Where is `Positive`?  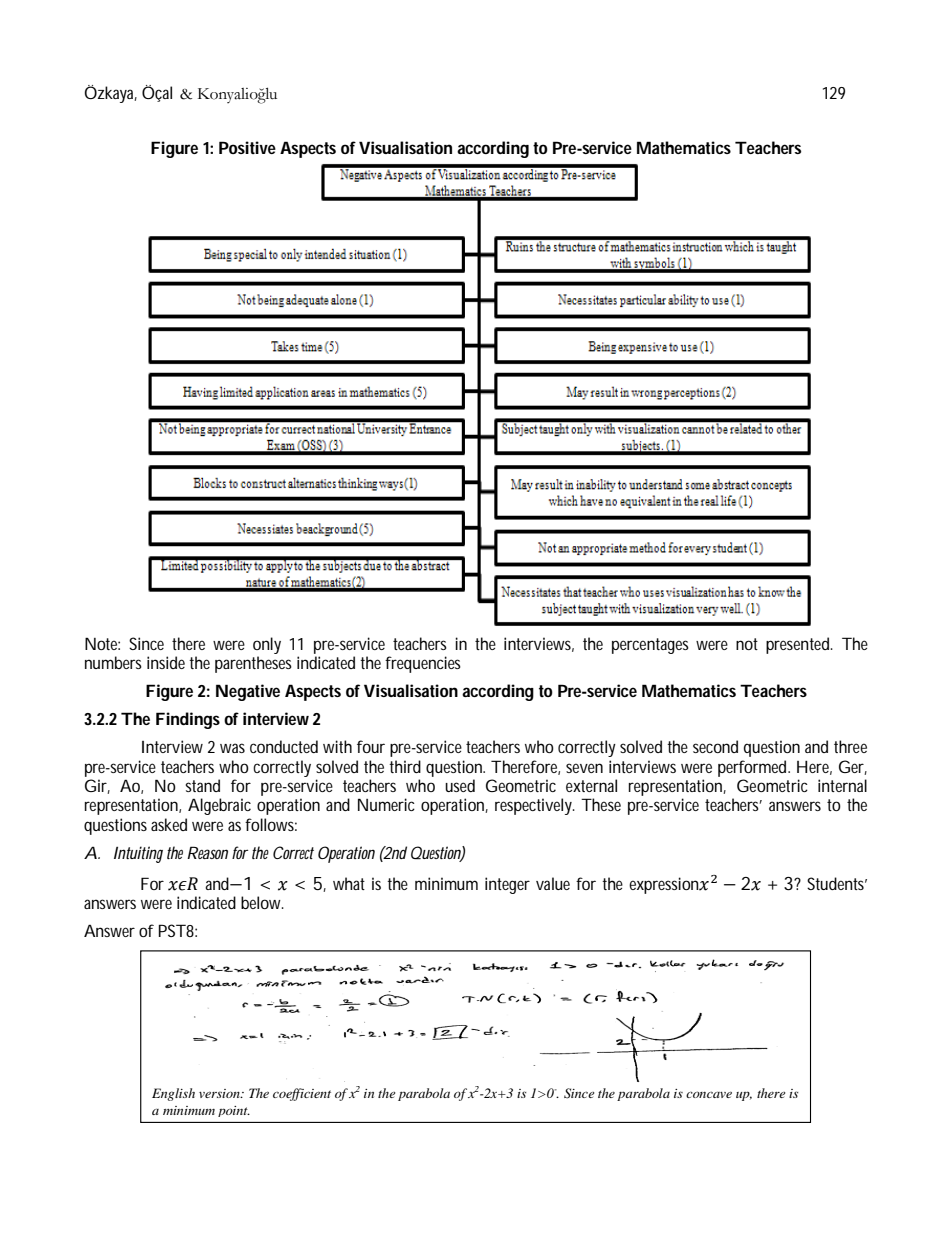 Positive is located at coordinates (247, 147).
